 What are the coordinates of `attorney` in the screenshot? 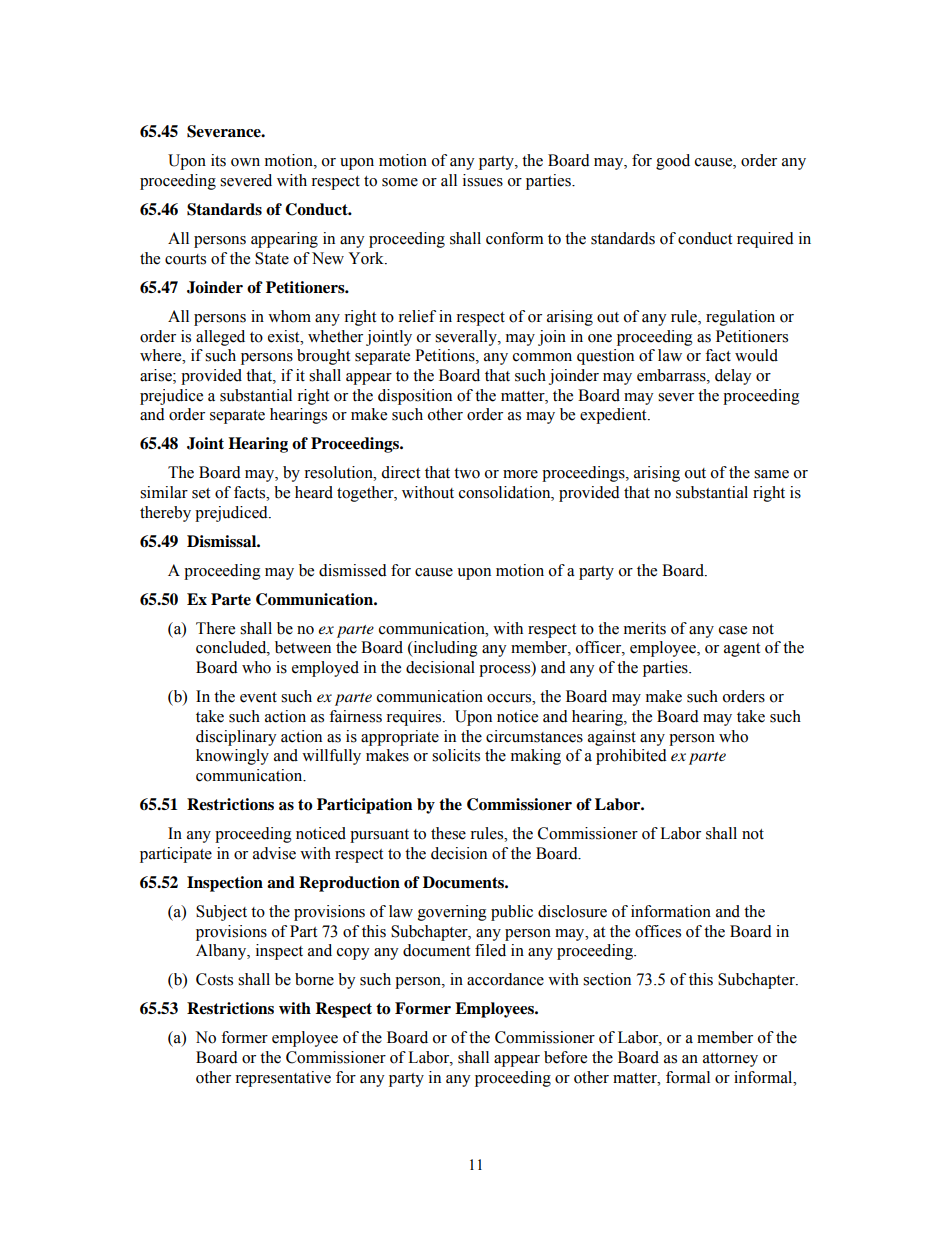 It's located at (730, 1060).
